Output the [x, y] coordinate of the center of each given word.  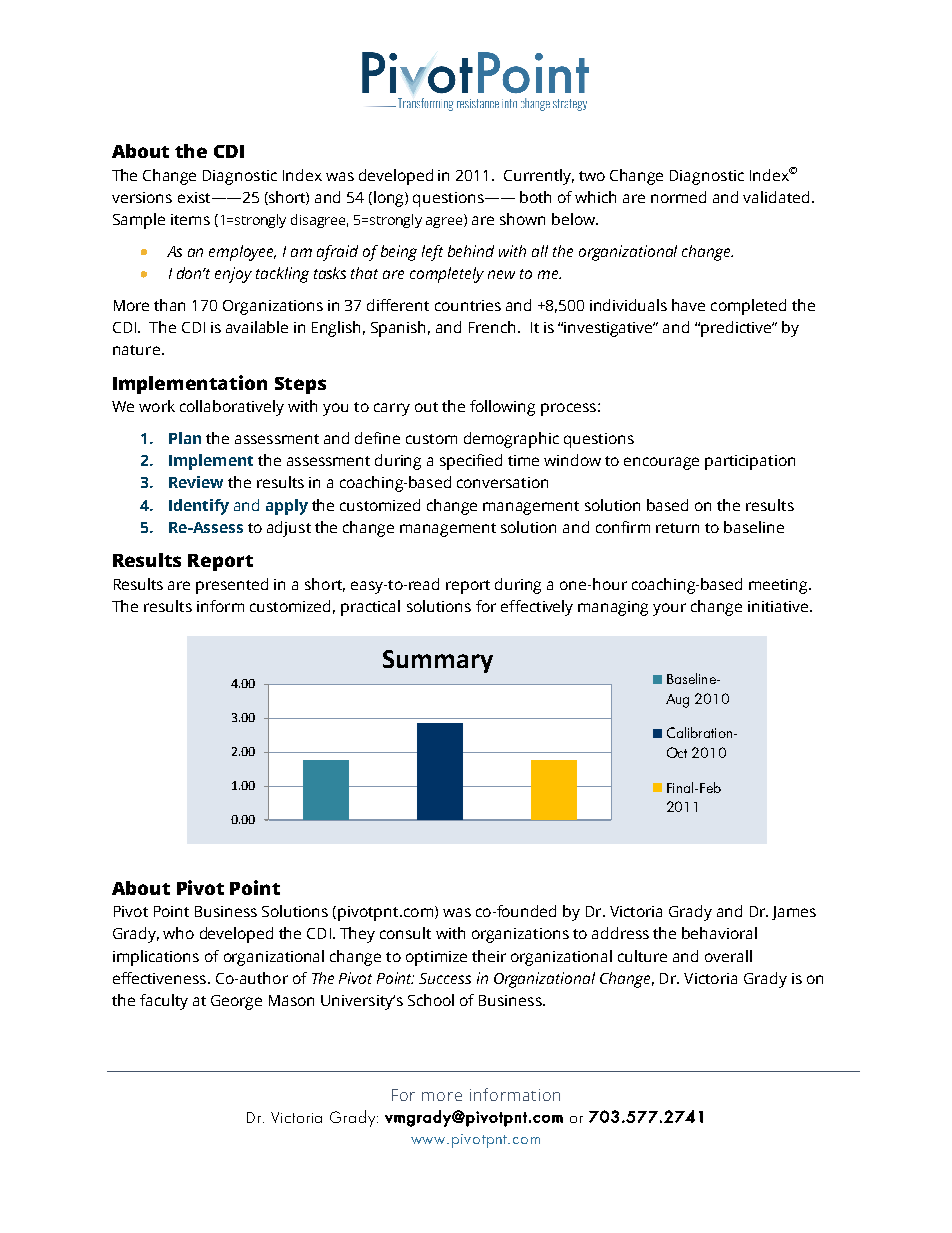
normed [678, 197]
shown [522, 219]
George [236, 1002]
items [190, 219]
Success [445, 978]
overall [728, 956]
